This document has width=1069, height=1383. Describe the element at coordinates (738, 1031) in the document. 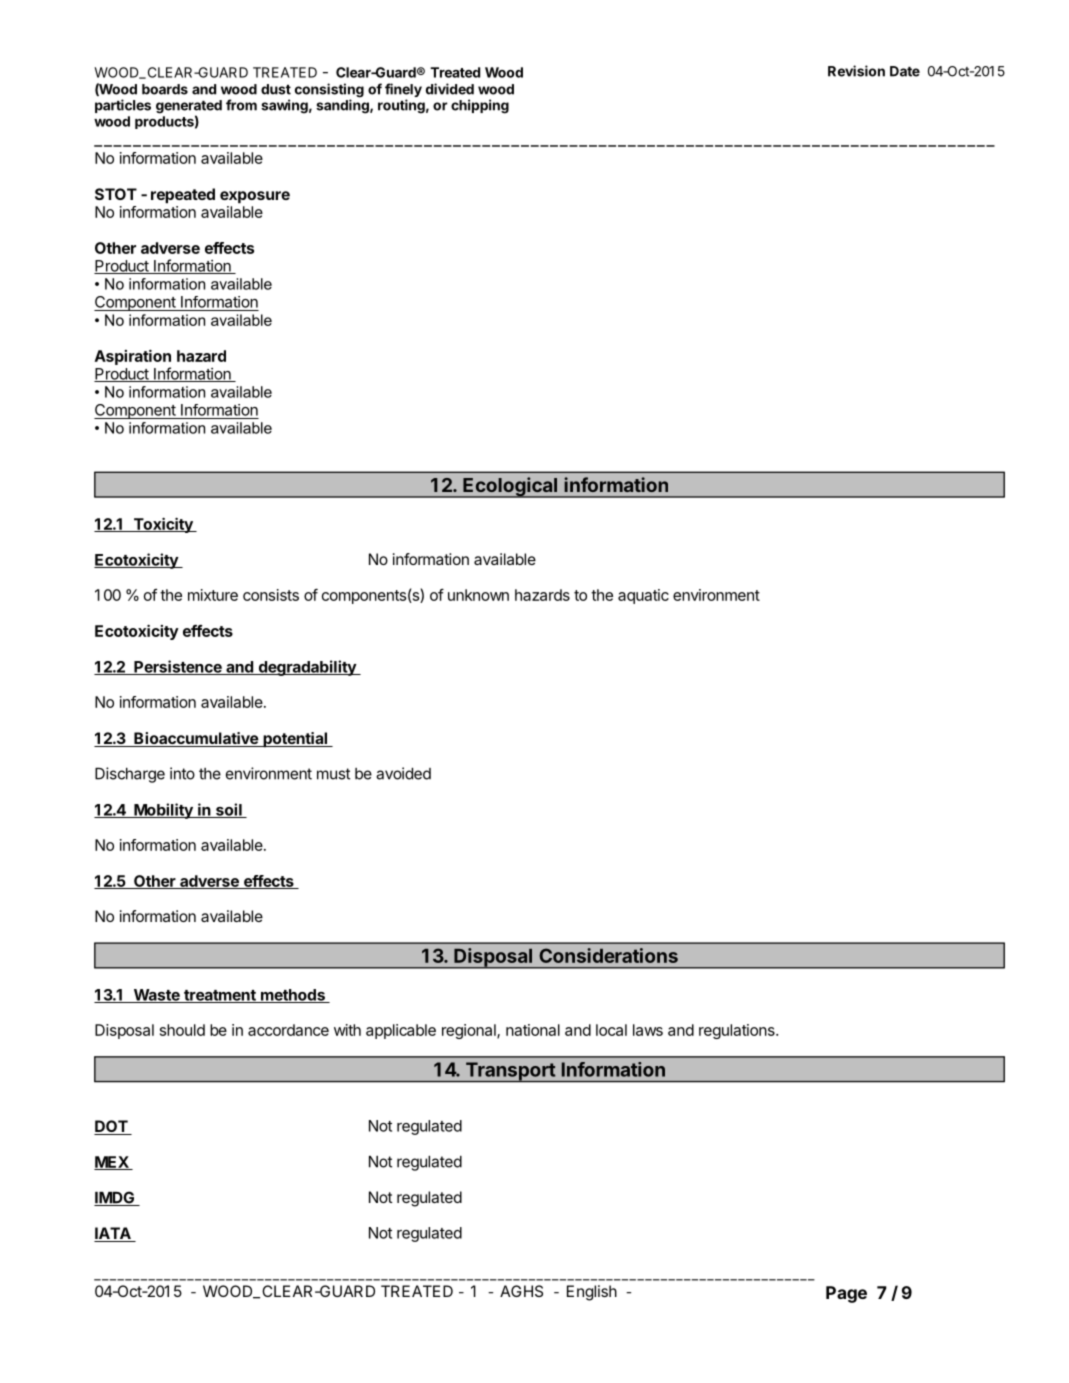

I see `regulations` at that location.
